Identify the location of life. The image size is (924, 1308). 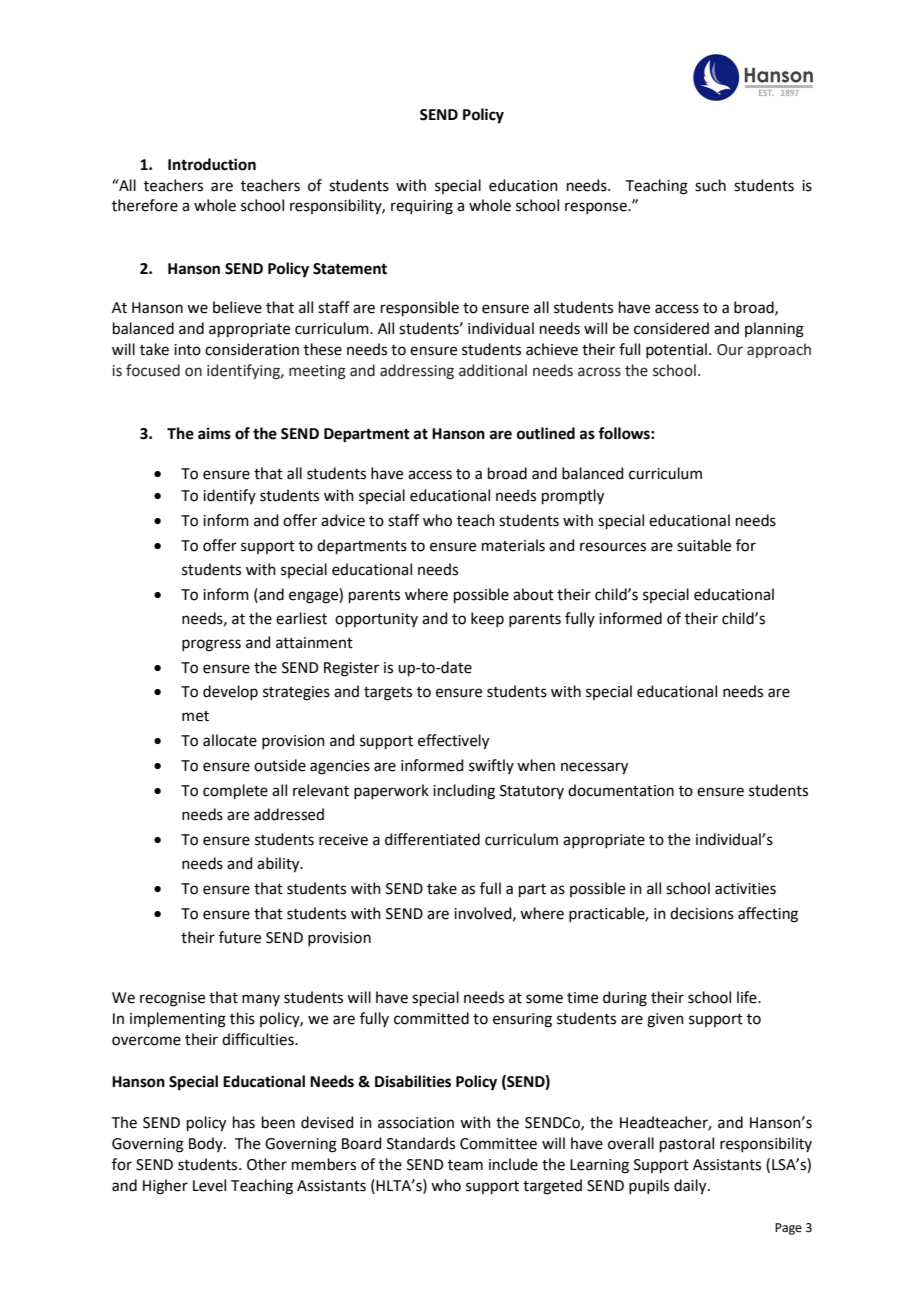
(748, 997).
